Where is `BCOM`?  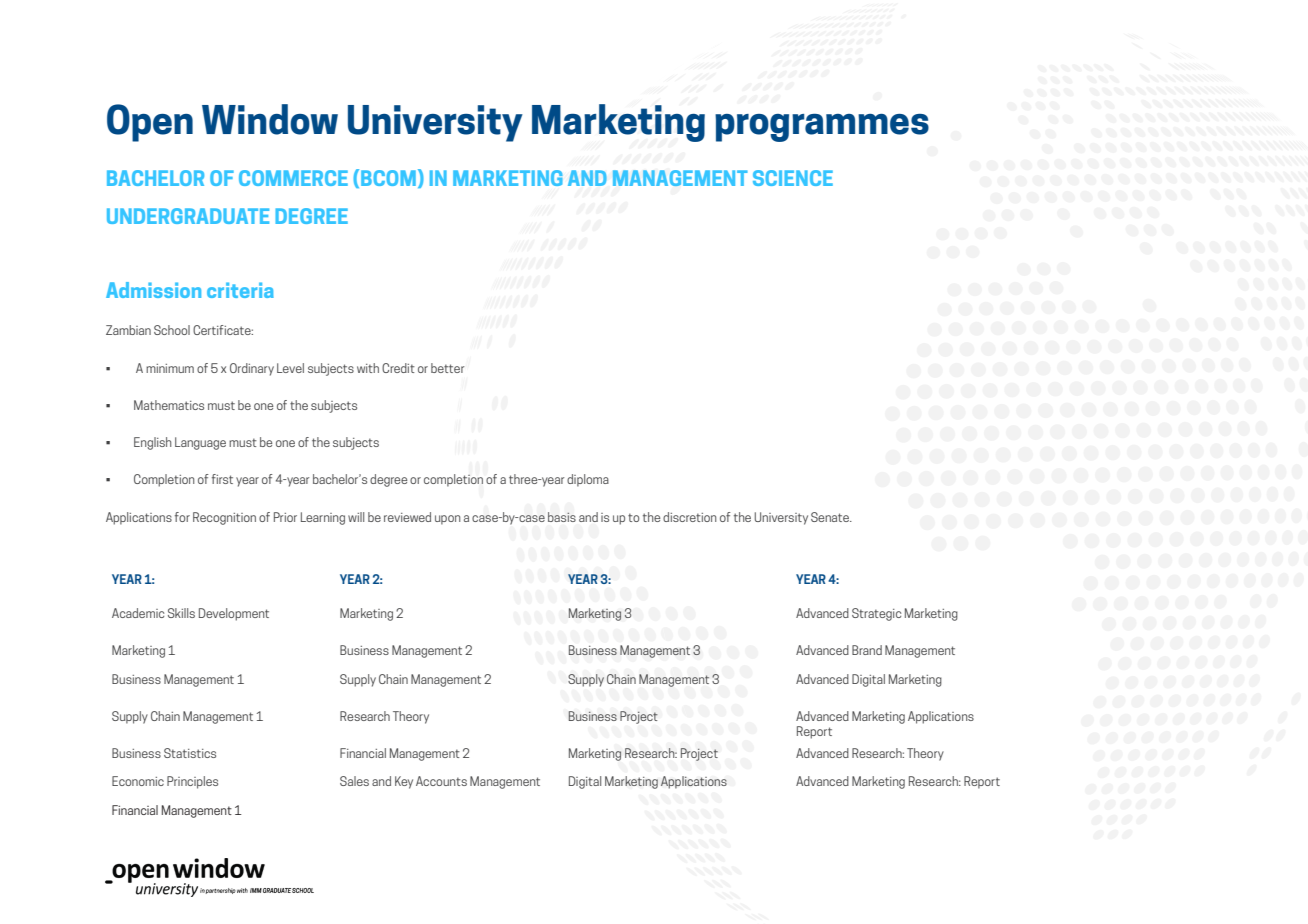
BCOM is located at coordinates (388, 178).
